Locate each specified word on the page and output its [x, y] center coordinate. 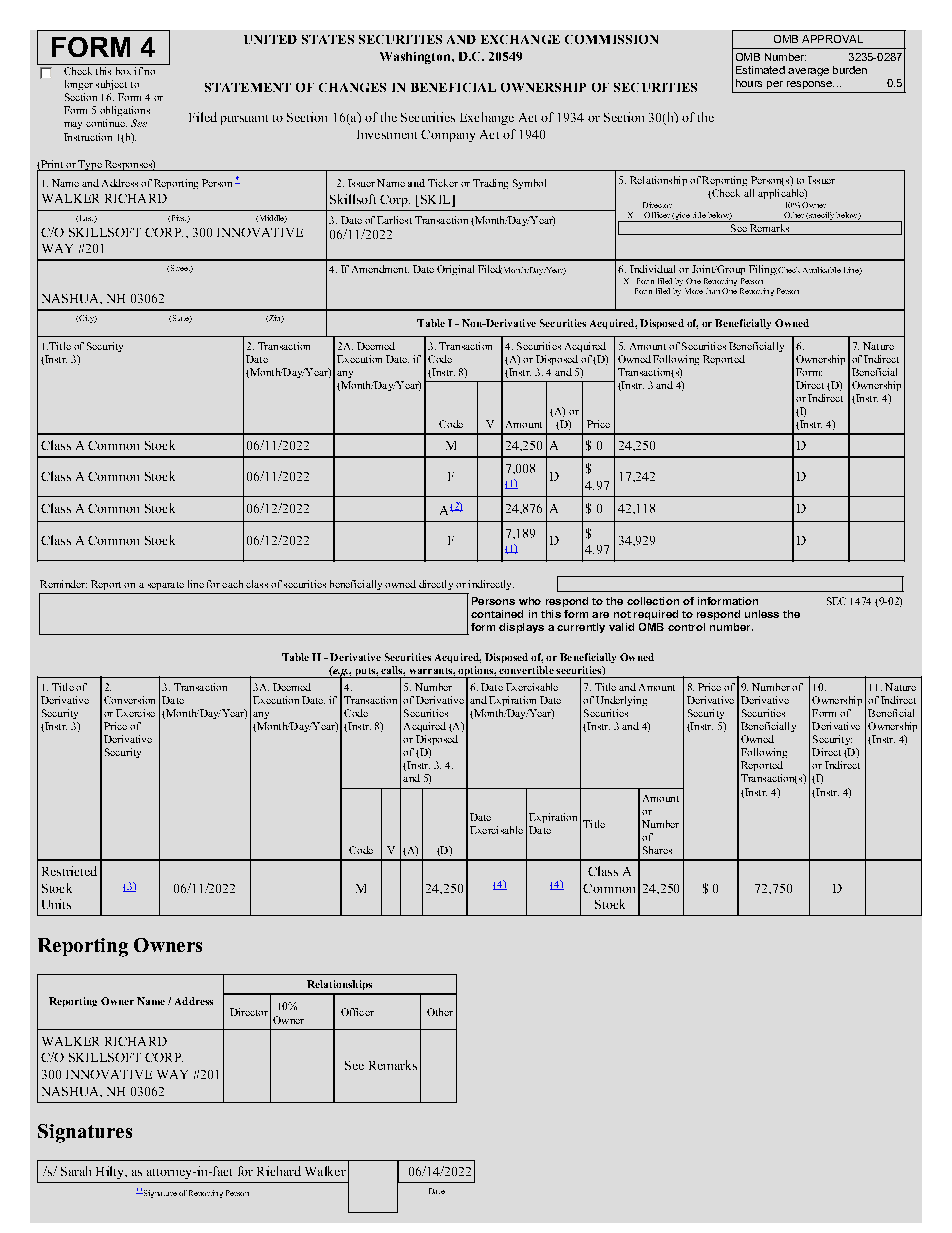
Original [455, 270]
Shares [657, 850]
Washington [416, 58]
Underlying [621, 701]
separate [166, 586]
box [123, 69]
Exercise [135, 713]
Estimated [760, 70]
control [686, 627]
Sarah [76, 1171]
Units [56, 904]
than [713, 291]
